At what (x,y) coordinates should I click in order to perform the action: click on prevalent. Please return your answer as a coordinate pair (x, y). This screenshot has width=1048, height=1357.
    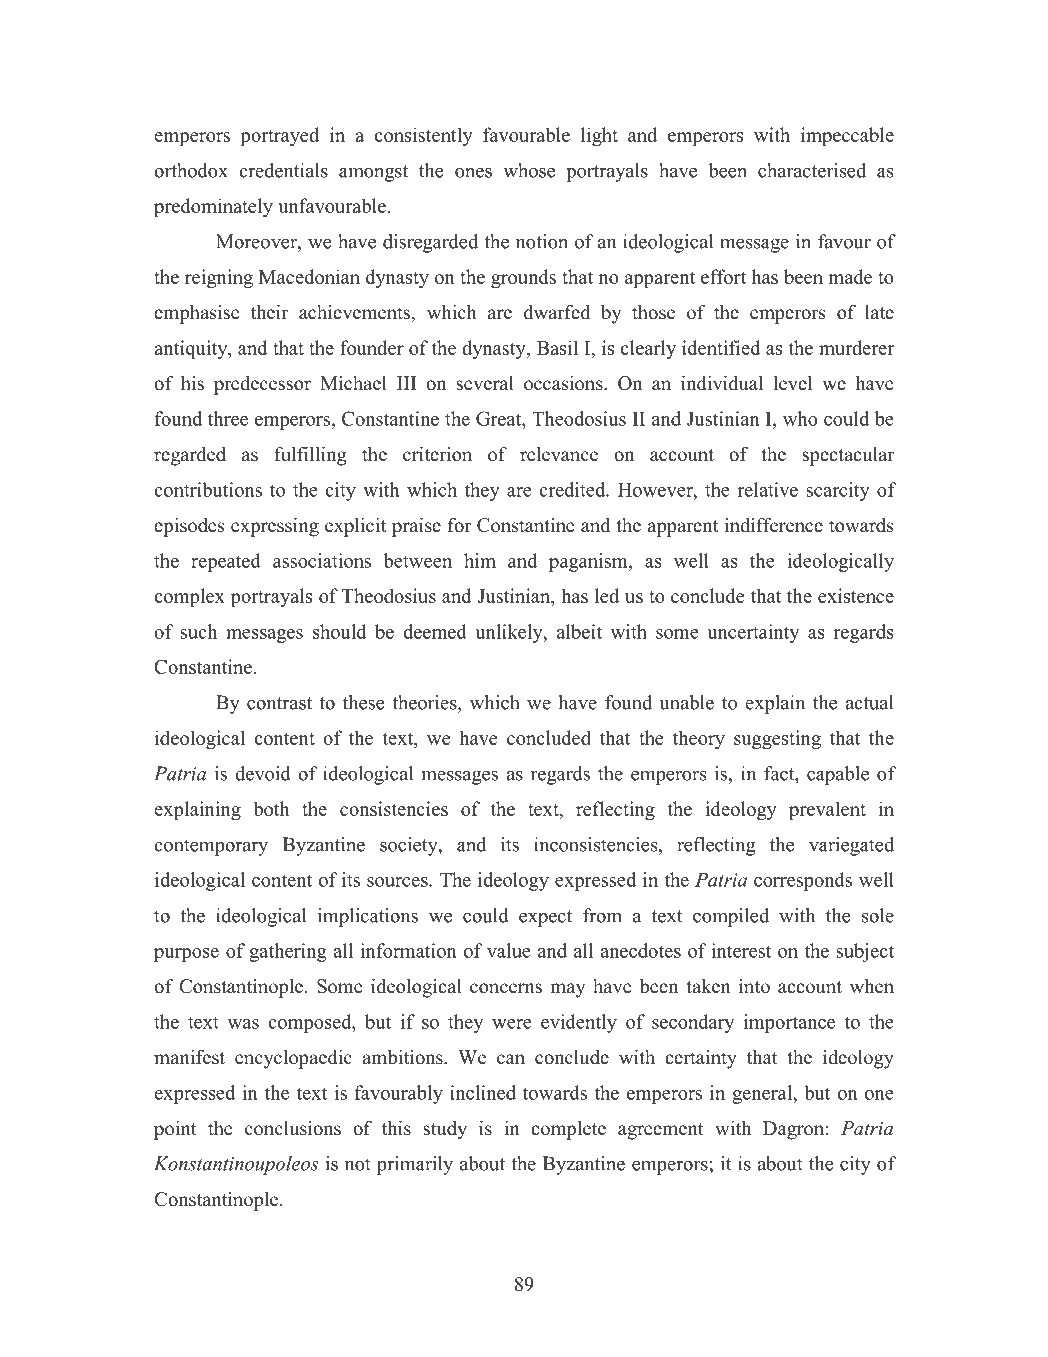
    Looking at the image, I should click on (827, 810).
